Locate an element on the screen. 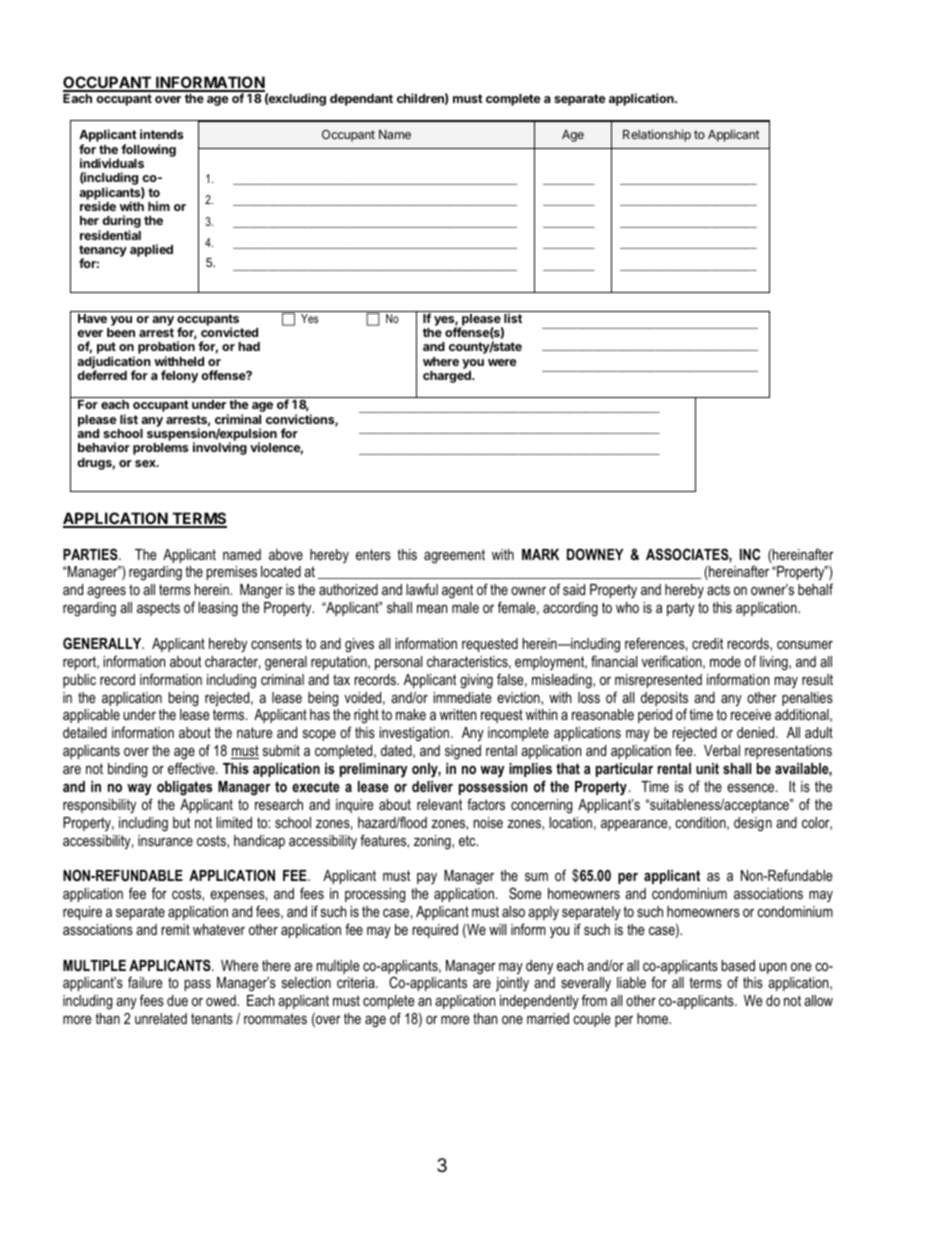  probation is located at coordinates (166, 349).
